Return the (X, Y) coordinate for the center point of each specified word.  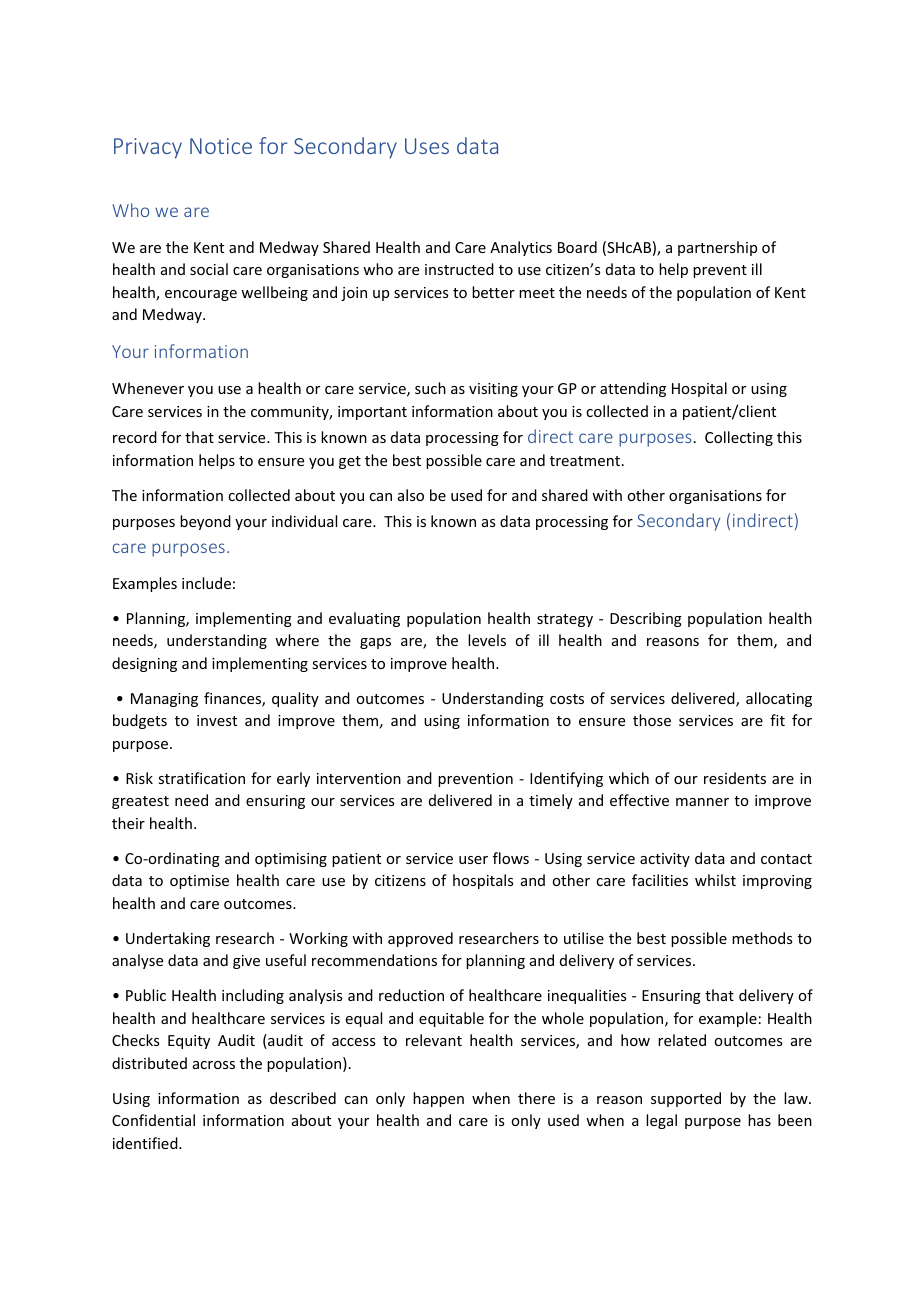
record (135, 437)
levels (487, 640)
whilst (715, 880)
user (473, 860)
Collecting (739, 438)
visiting (493, 390)
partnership (717, 248)
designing (144, 664)
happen (438, 1099)
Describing (646, 619)
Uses (427, 146)
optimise (199, 882)
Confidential (153, 1120)
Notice (221, 146)
